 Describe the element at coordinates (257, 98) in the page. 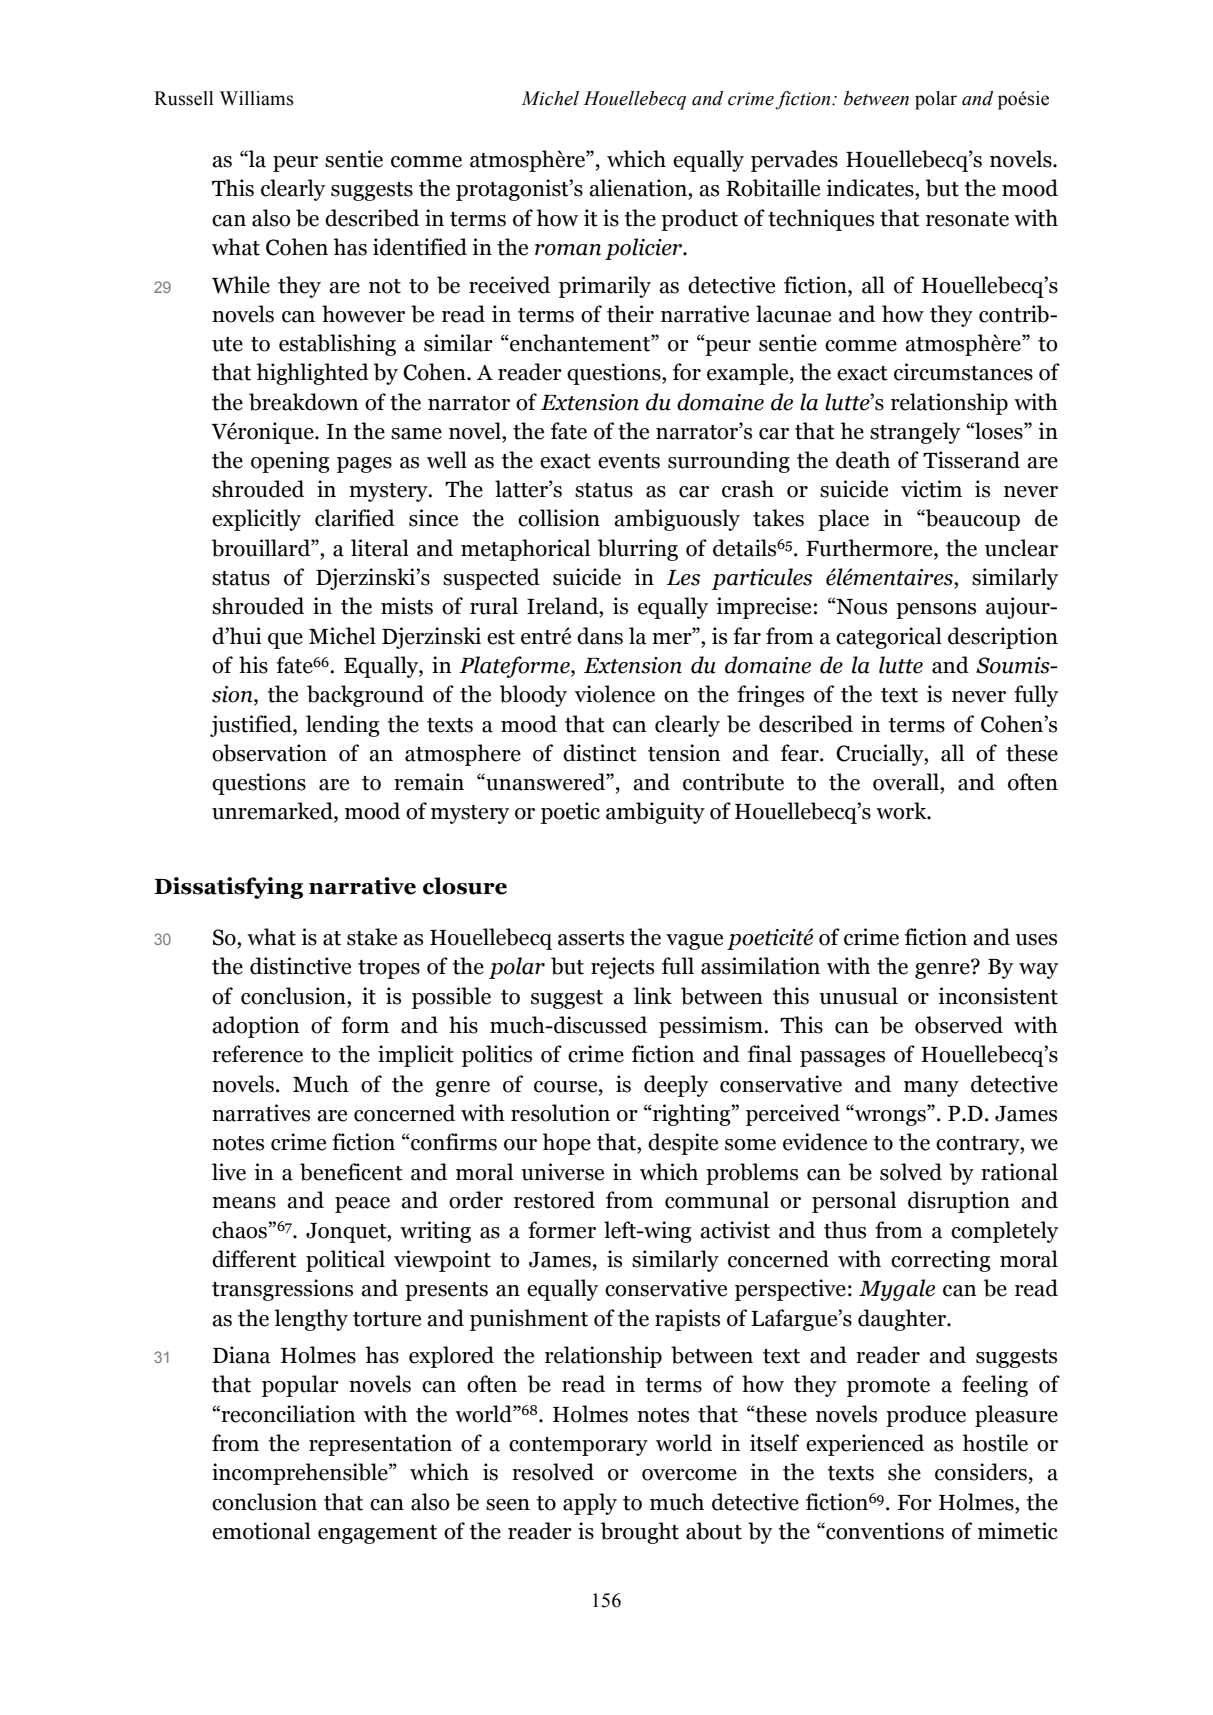

I see `Williams` at that location.
